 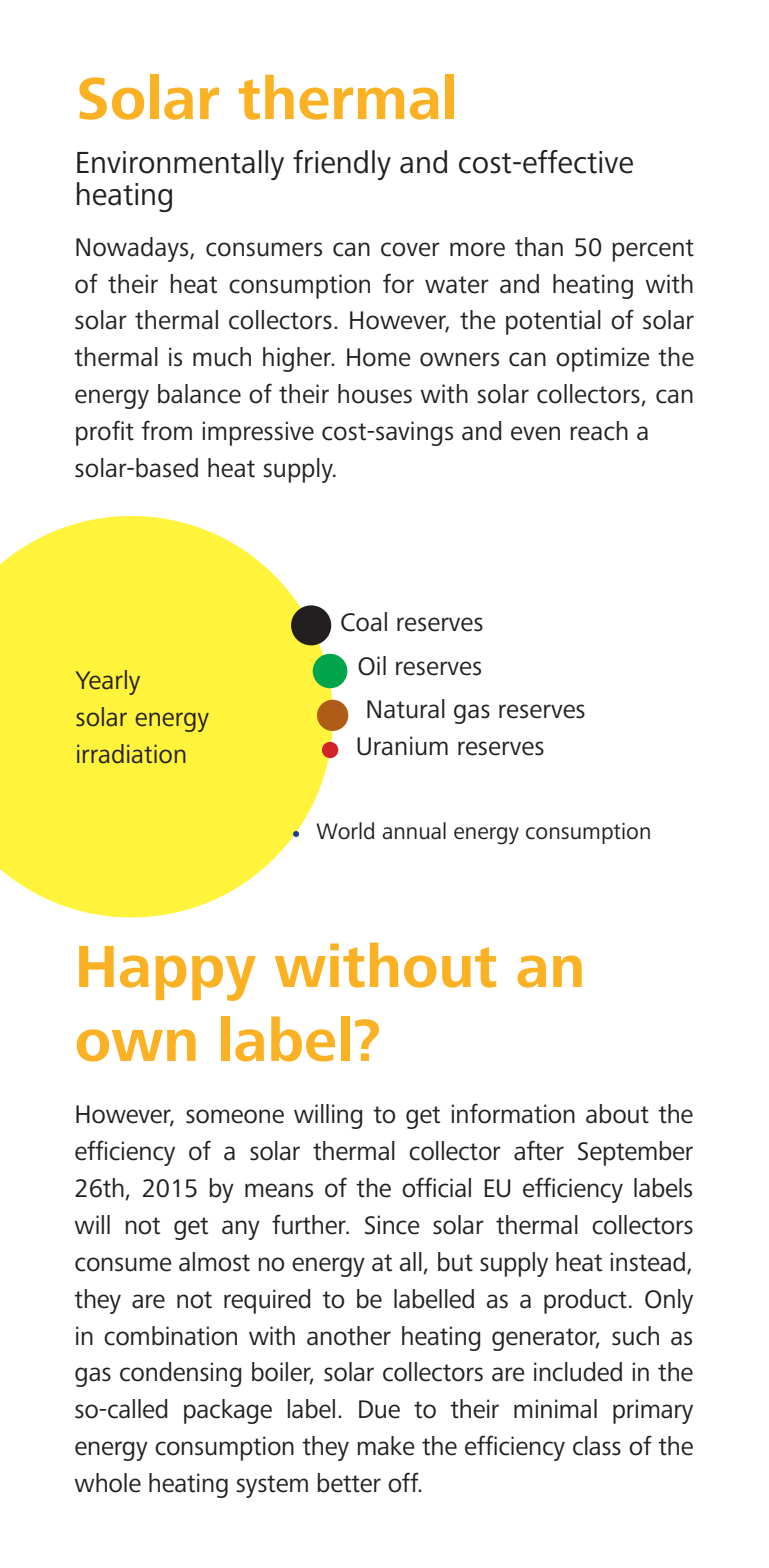 I want to click on from, so click(x=166, y=430).
